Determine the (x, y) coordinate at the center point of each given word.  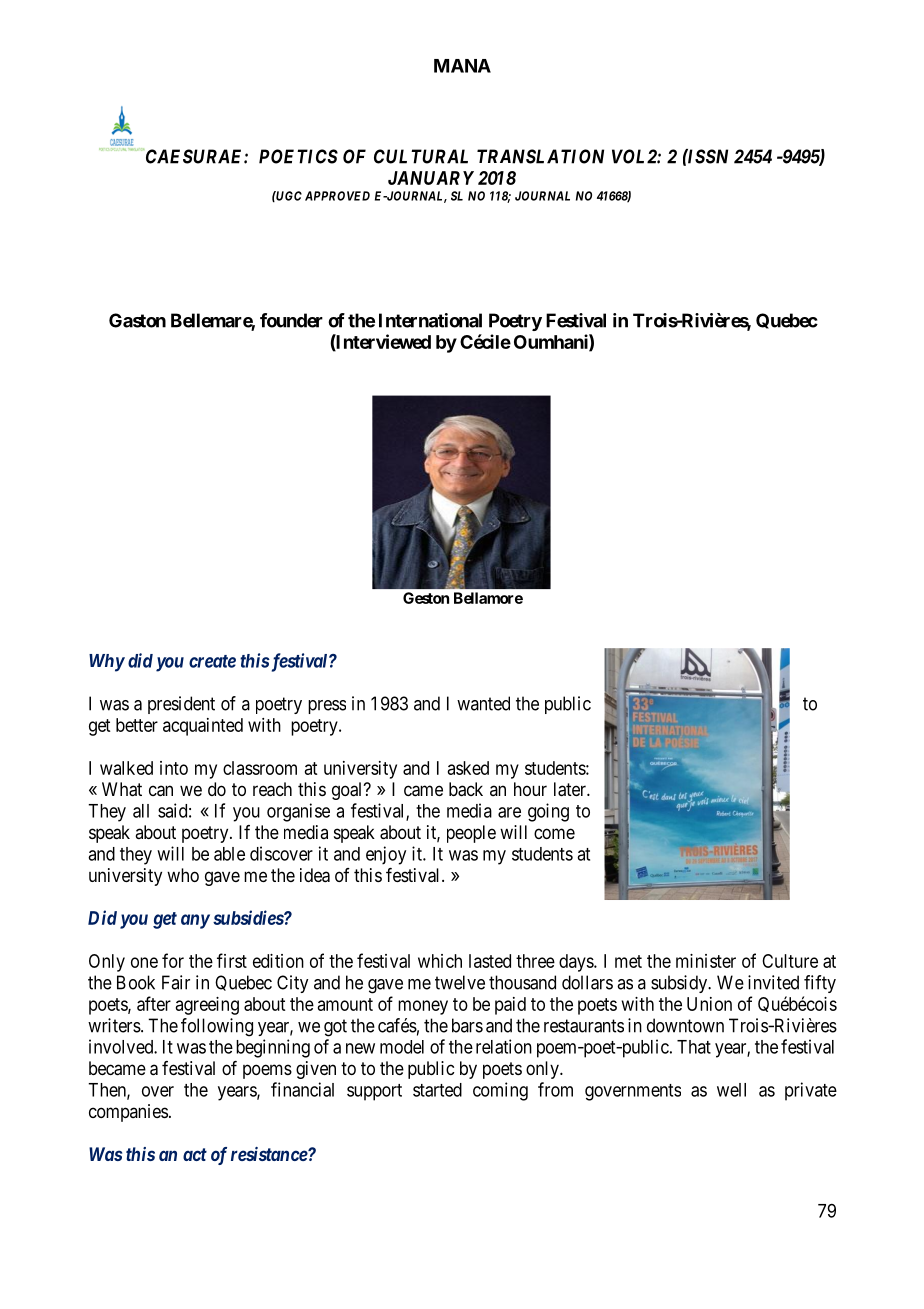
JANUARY (431, 178)
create (212, 661)
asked (468, 768)
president (181, 705)
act (195, 1154)
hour (530, 789)
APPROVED (337, 196)
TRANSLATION (540, 156)
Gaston (137, 320)
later (571, 789)
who (183, 875)
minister (706, 961)
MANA (462, 66)
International (430, 320)
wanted (483, 703)
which (440, 961)
